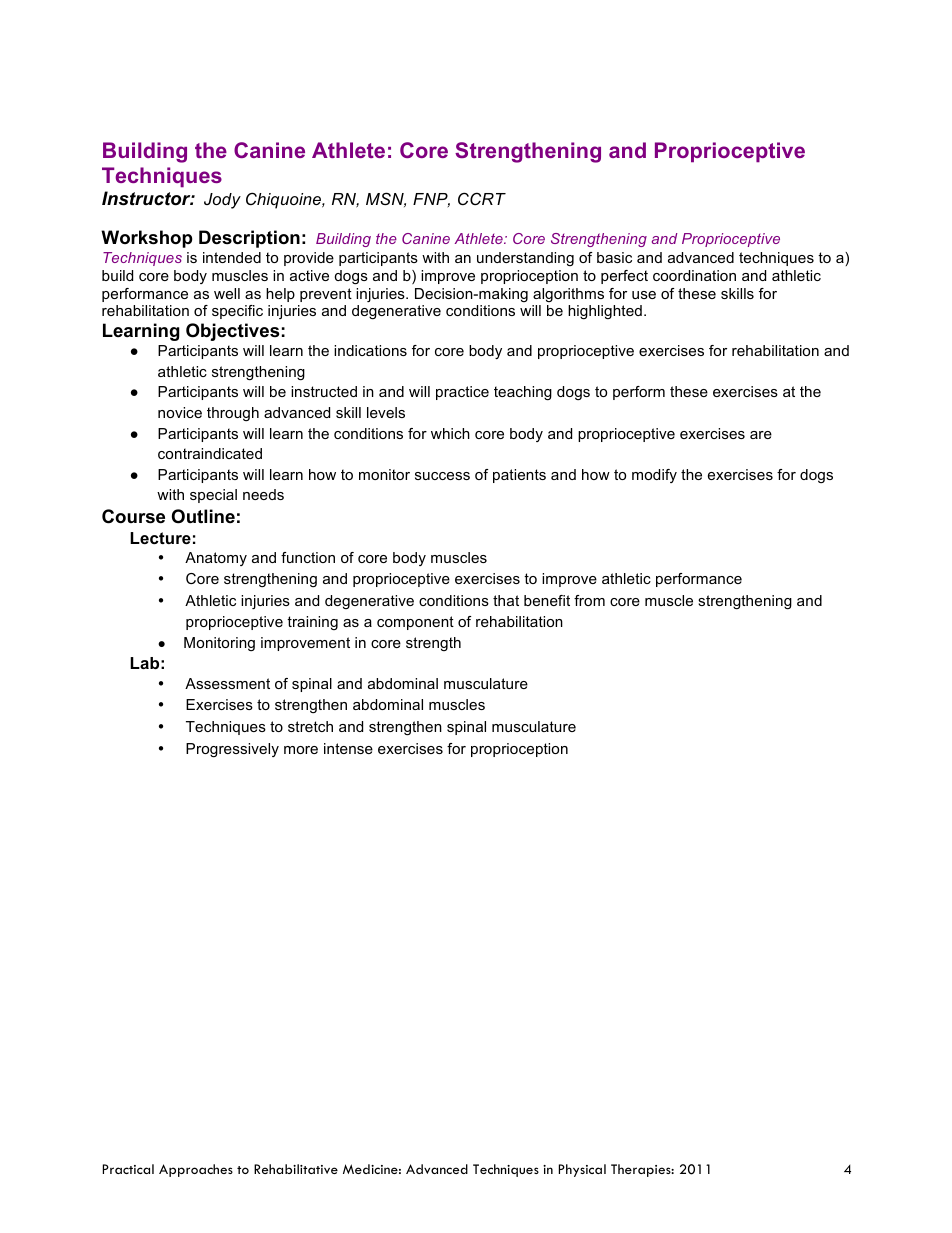  What do you see at coordinates (415, 623) in the document?
I see `component` at bounding box center [415, 623].
